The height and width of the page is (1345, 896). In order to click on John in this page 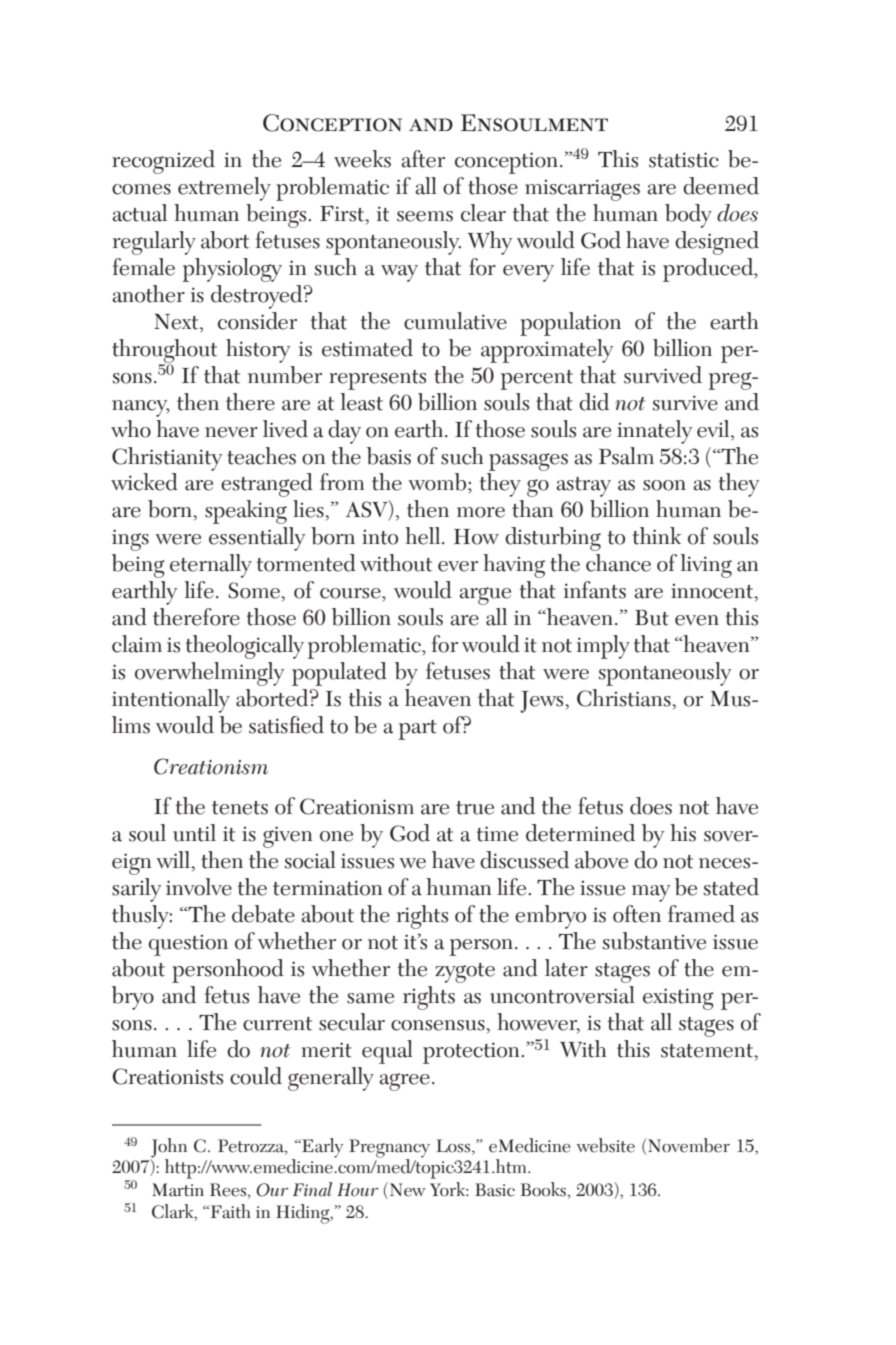, I will do `click(169, 1149)`.
